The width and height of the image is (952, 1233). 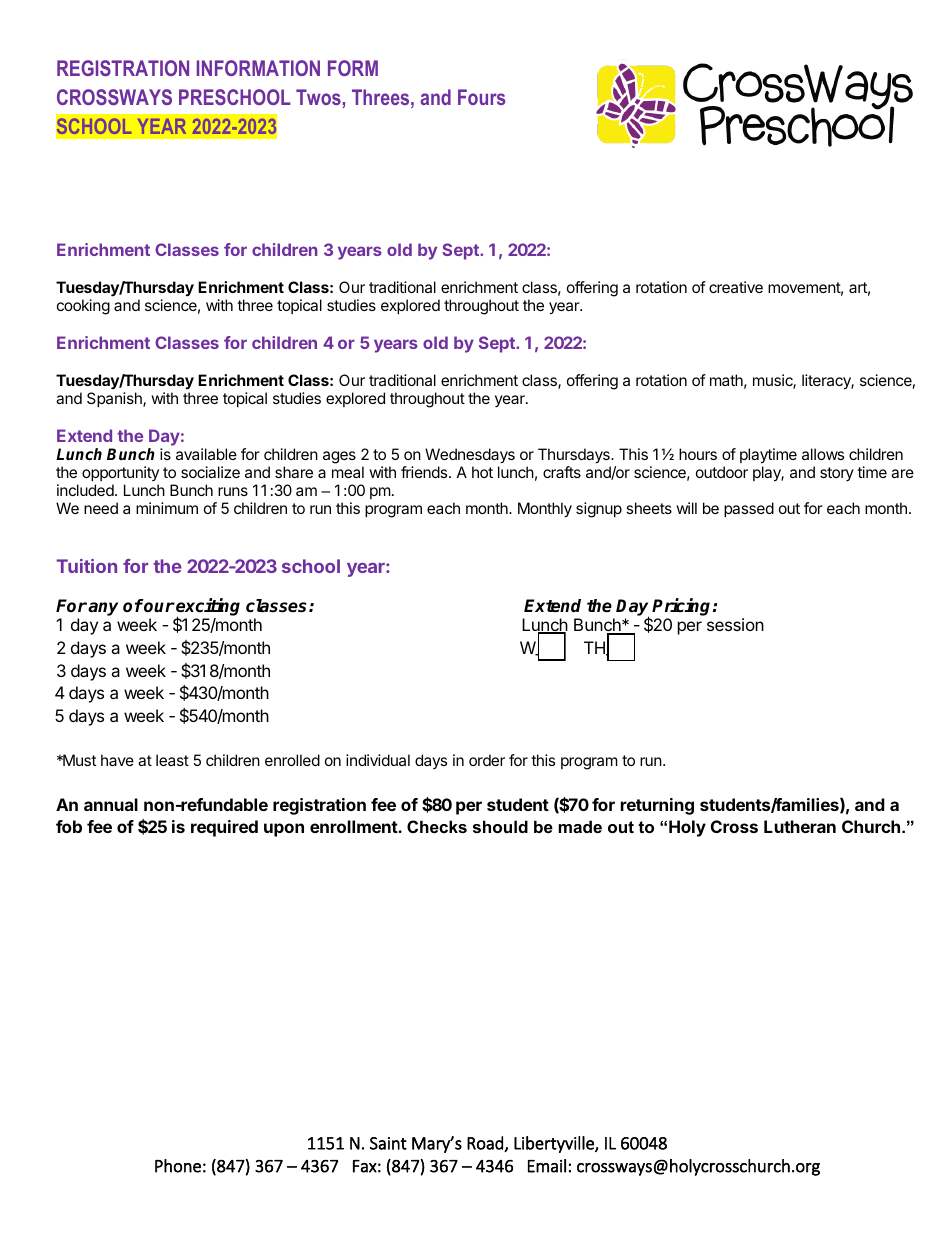 What do you see at coordinates (437, 826) in the image?
I see `Checks` at bounding box center [437, 826].
